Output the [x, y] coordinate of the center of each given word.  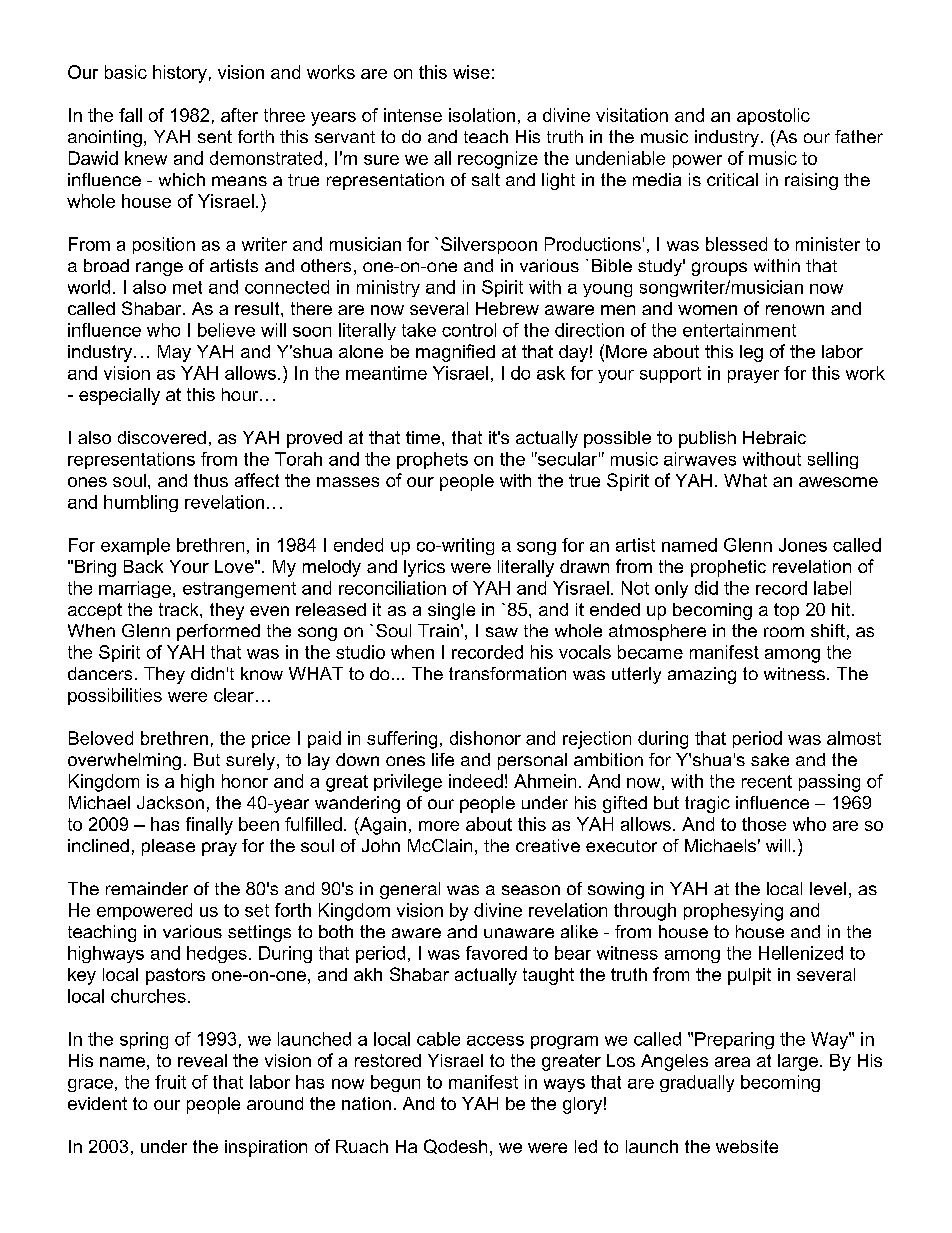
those [764, 824]
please [168, 847]
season [531, 890]
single [451, 611]
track [180, 609]
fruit [170, 1082]
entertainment [739, 330]
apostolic [773, 116]
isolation [482, 115]
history [180, 74]
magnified [455, 353]
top [786, 611]
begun [395, 1083]
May [174, 353]
